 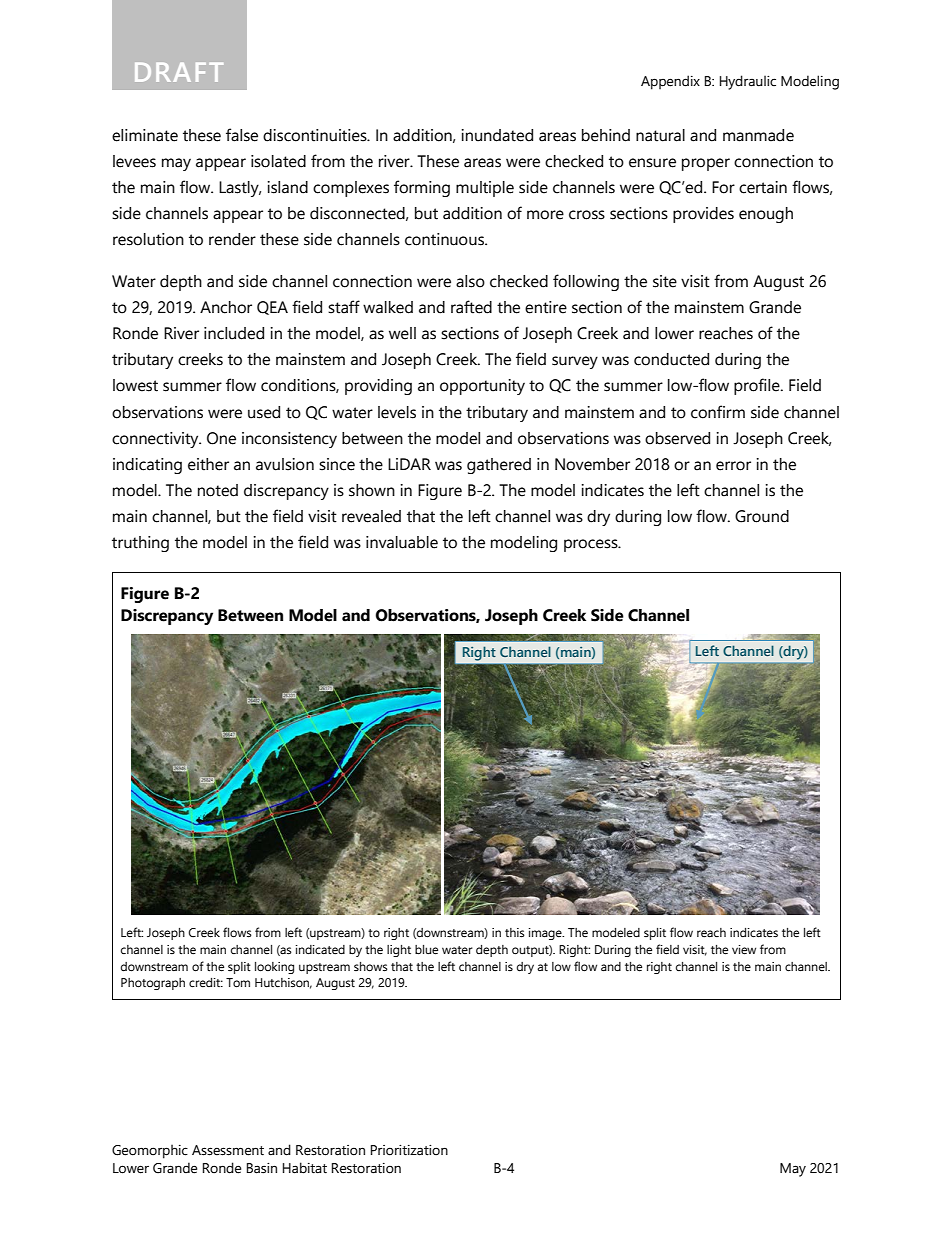 I want to click on Assessment, so click(x=228, y=1150).
